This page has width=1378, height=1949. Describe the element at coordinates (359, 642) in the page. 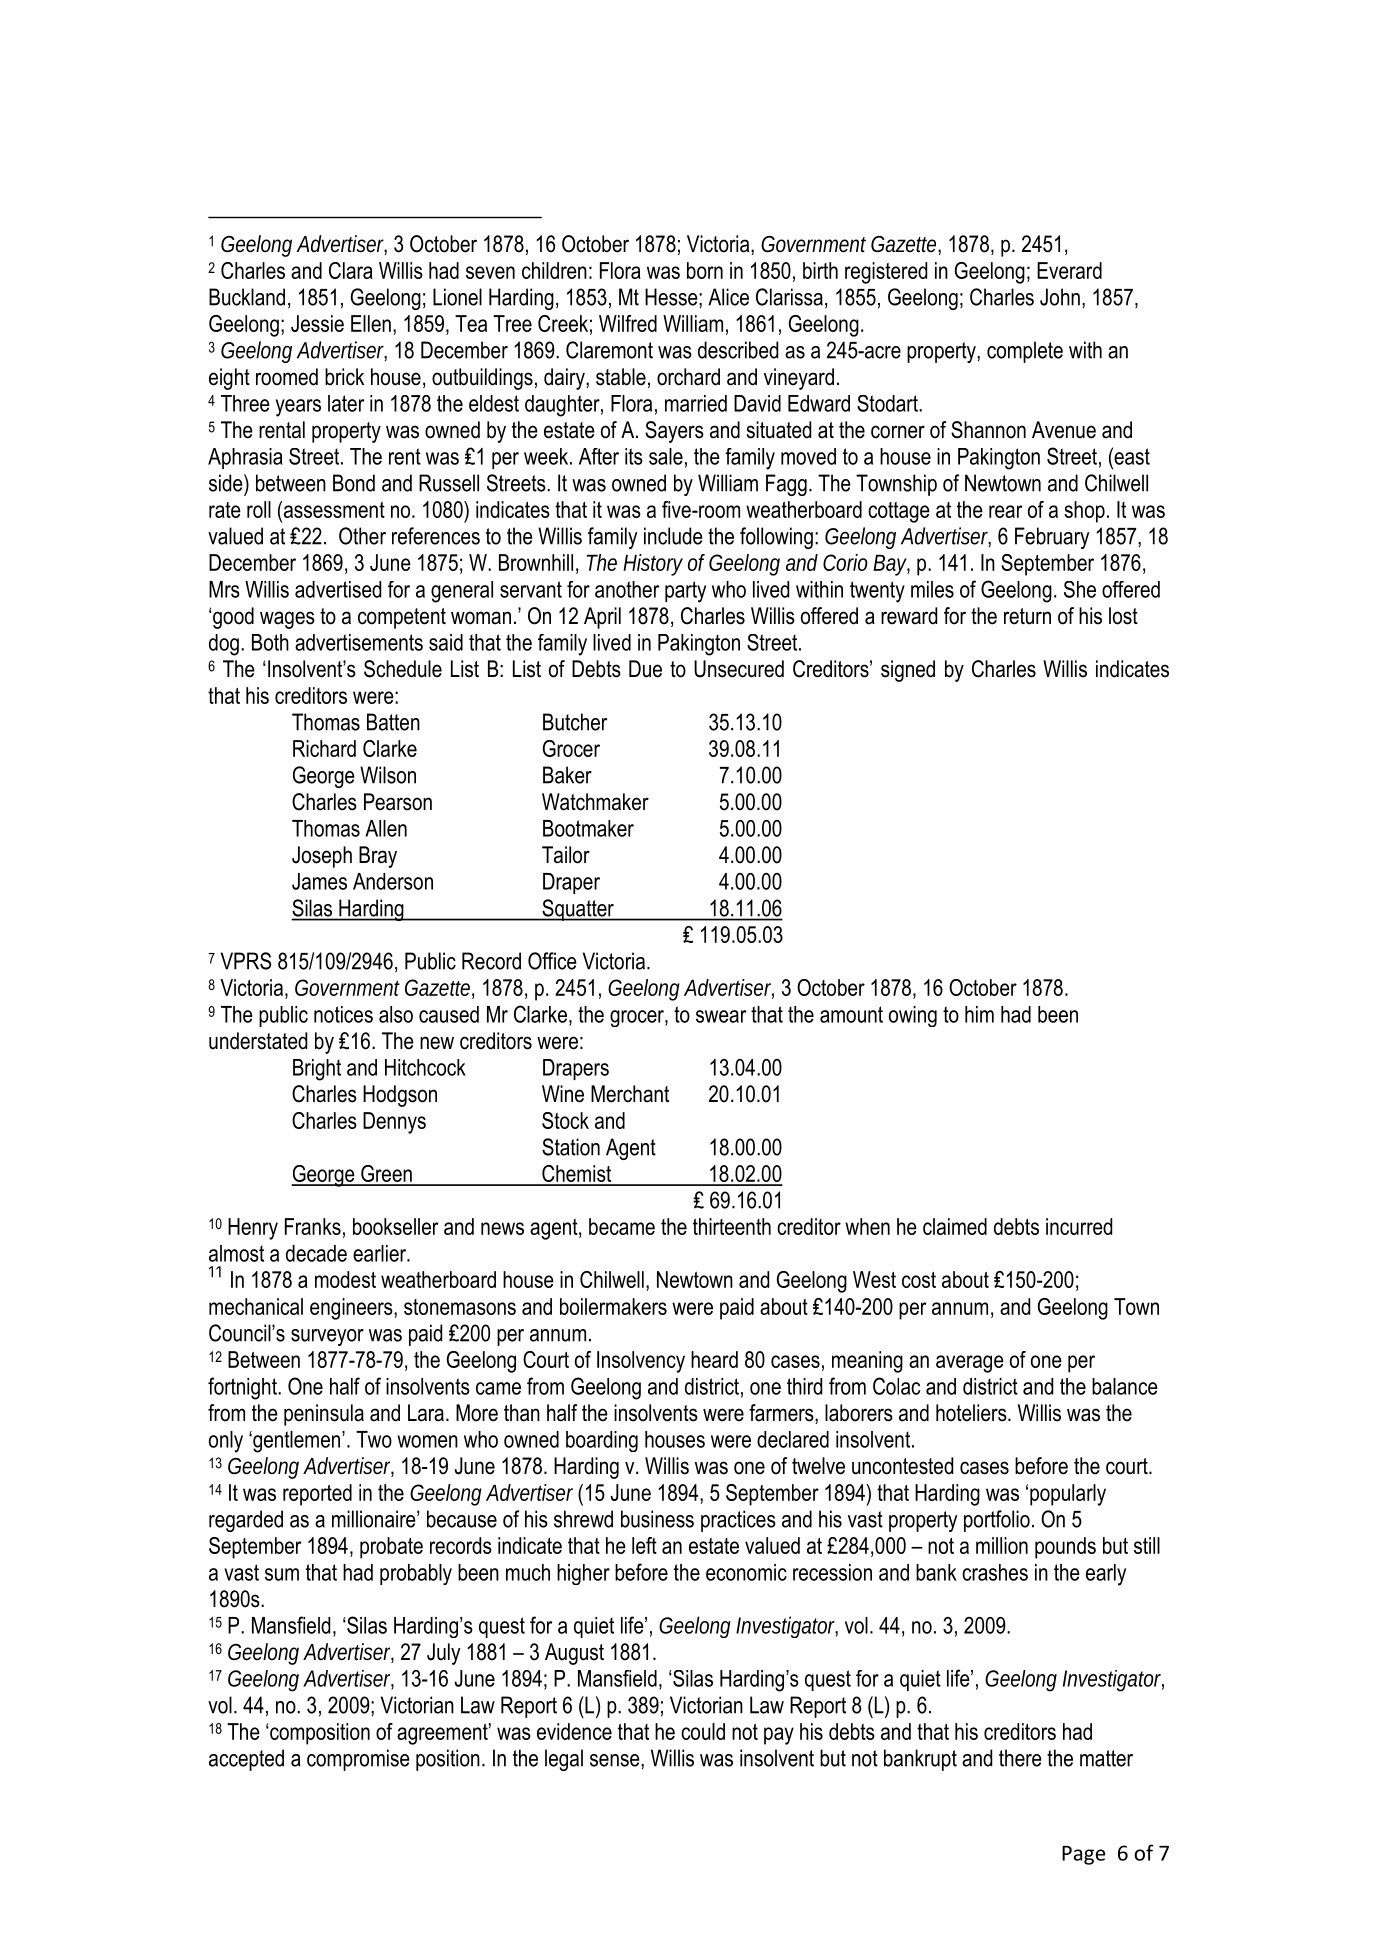

I see `advertisements` at that location.
